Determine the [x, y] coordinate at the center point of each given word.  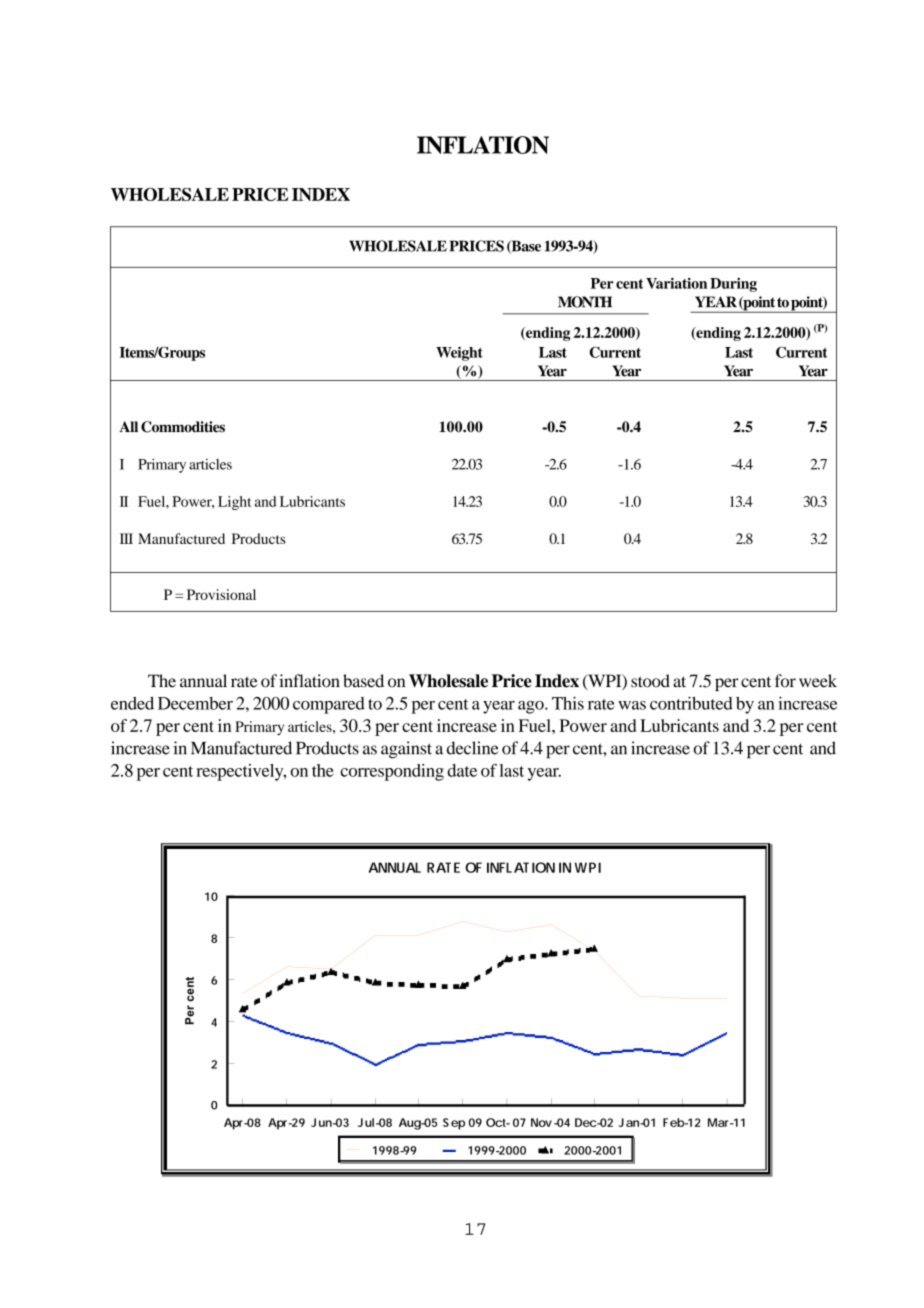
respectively [241, 772]
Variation [676, 283]
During [733, 285]
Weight [459, 353]
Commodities [183, 427]
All [128, 426]
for [785, 681]
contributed [691, 703]
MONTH [585, 302]
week [818, 681]
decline [473, 748]
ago [532, 707]
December [195, 703]
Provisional [221, 594]
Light [234, 503]
